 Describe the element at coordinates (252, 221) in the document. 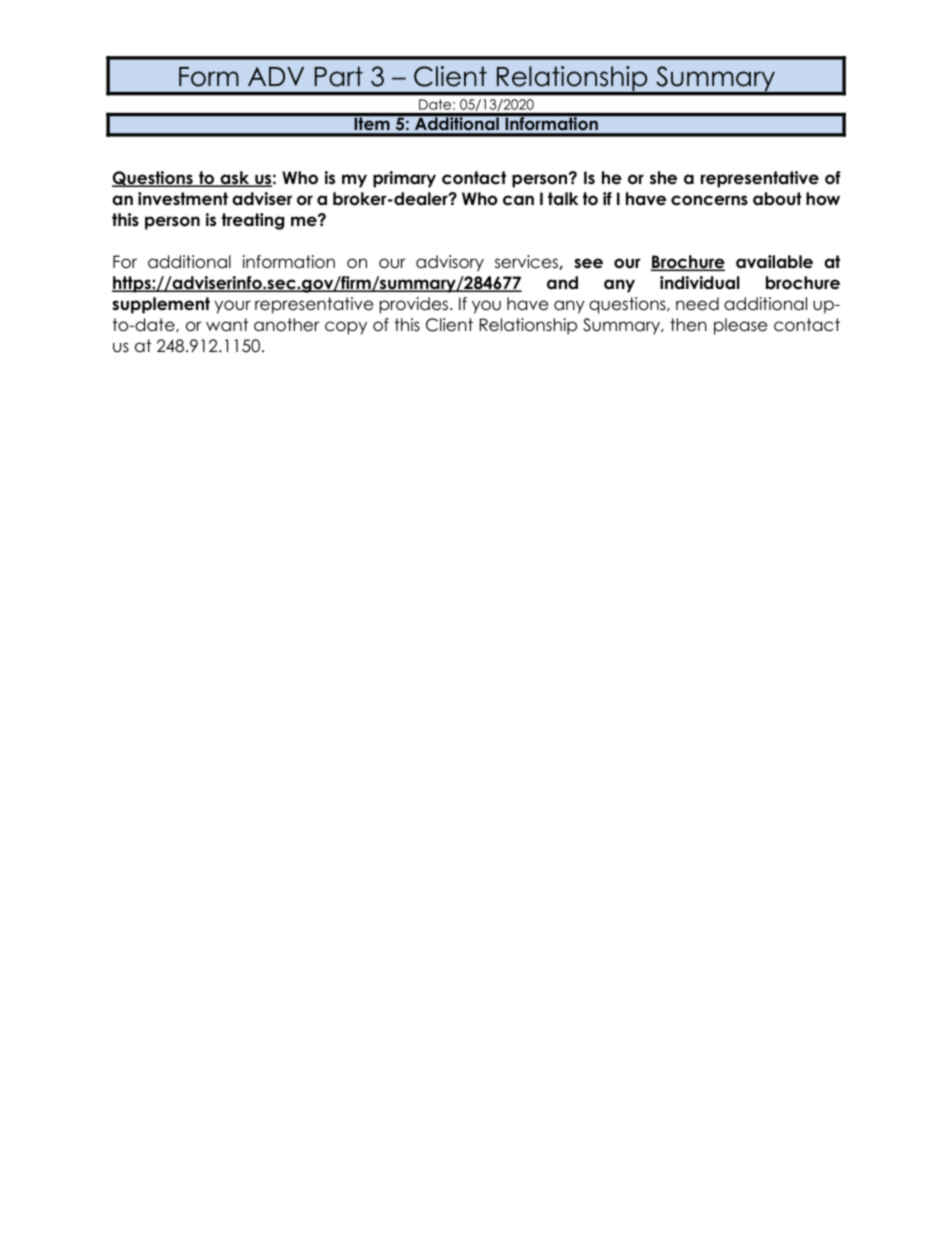

I see `treating` at that location.
